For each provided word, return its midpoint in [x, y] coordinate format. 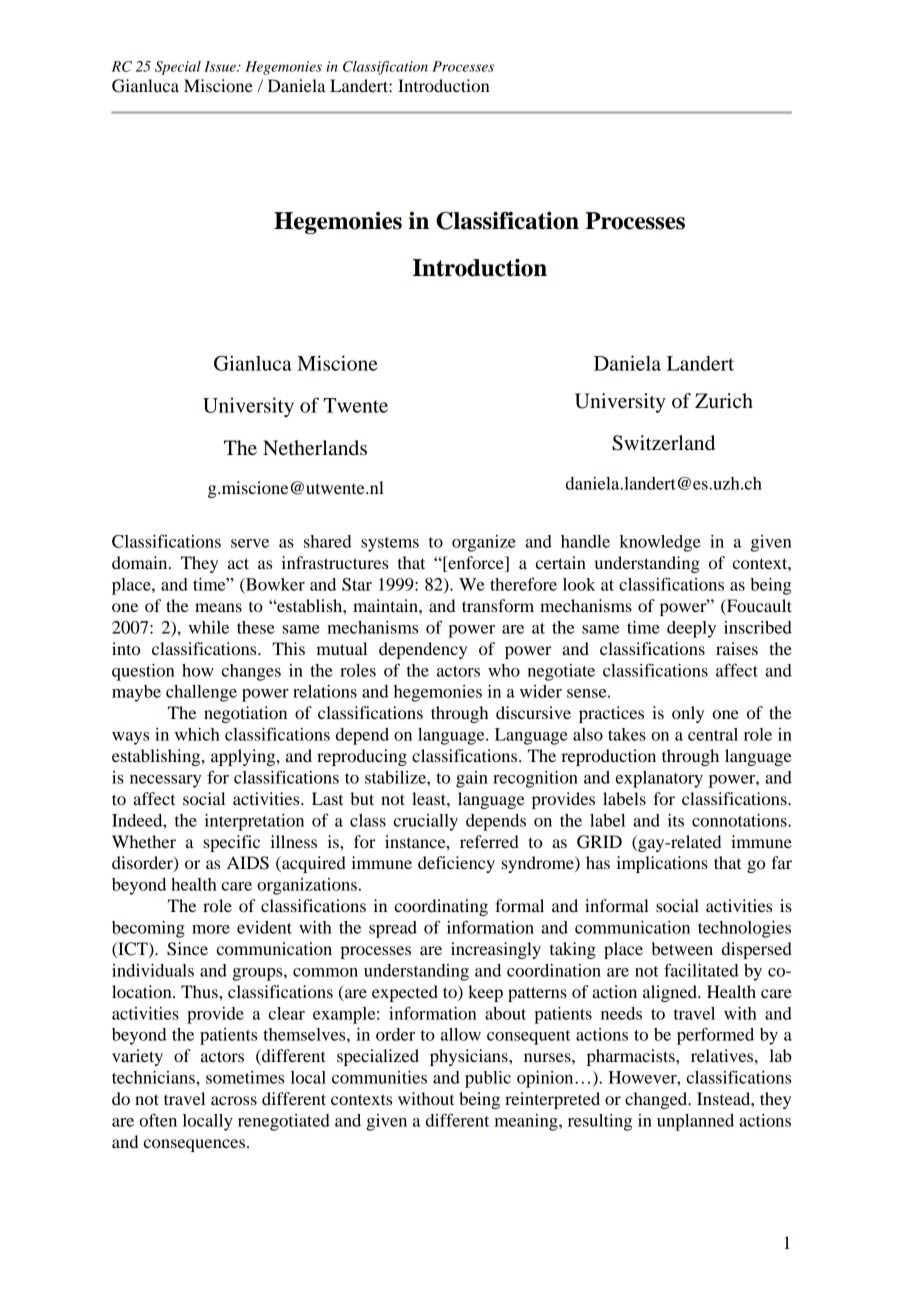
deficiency [456, 864]
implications [662, 864]
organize [484, 543]
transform [498, 605]
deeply [691, 629]
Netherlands [315, 448]
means [218, 607]
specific [231, 843]
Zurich [724, 401]
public [488, 1079]
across [234, 1100]
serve [250, 543]
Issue [221, 66]
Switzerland [663, 443]
